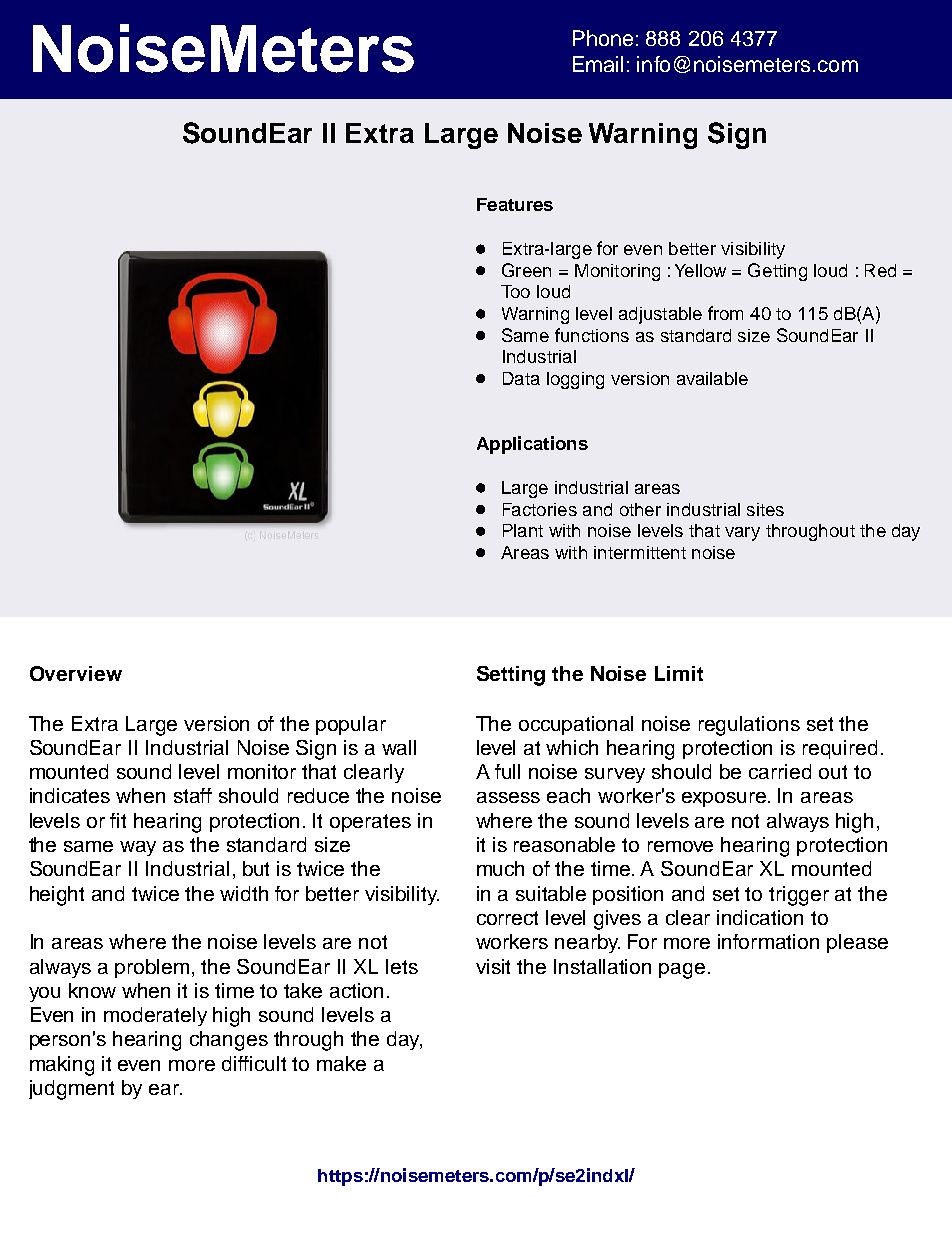  I want to click on fit, so click(118, 820).
